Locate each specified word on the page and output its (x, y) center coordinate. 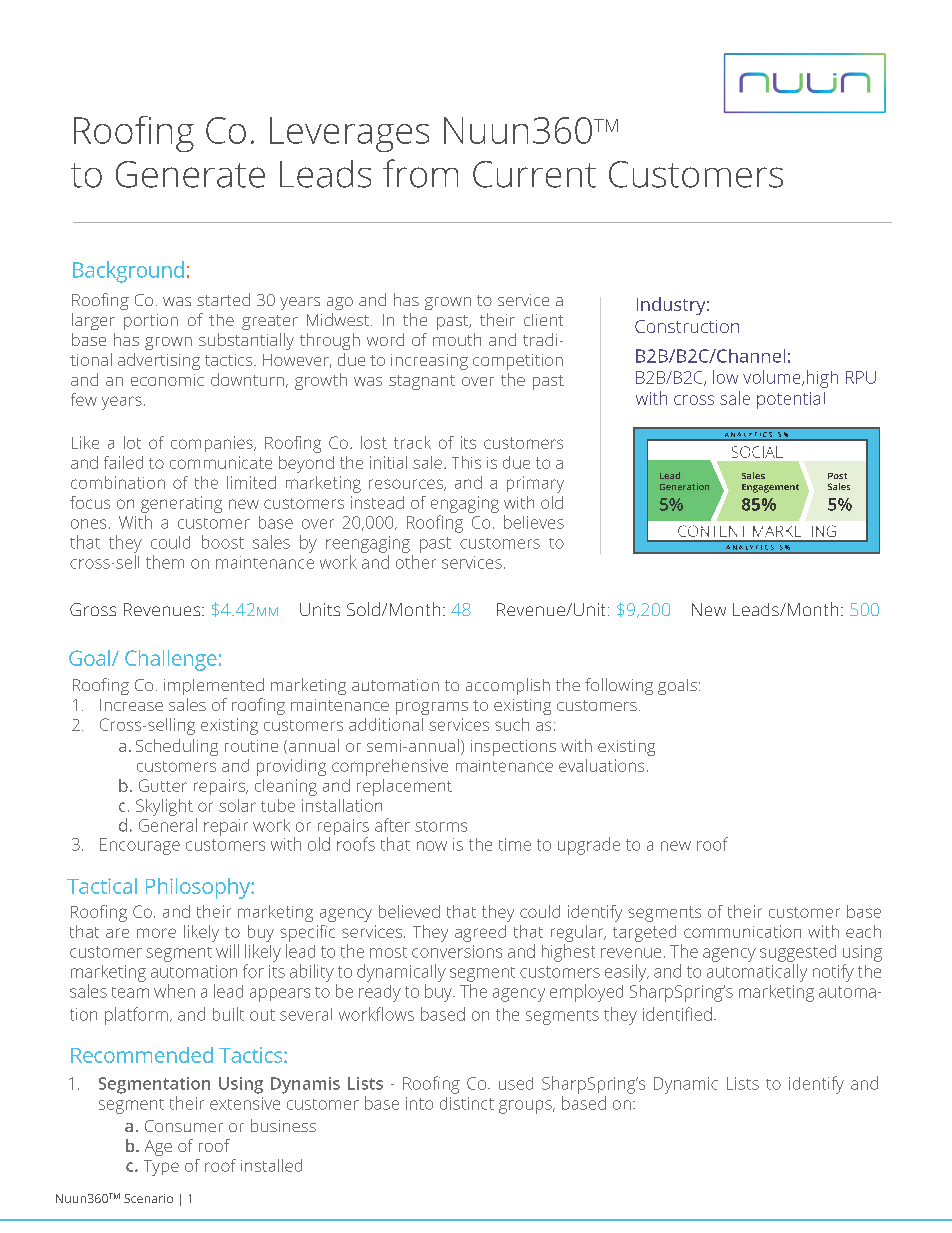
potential (791, 400)
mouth (457, 339)
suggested (798, 953)
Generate (190, 174)
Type (161, 1168)
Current (534, 174)
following (619, 686)
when (174, 991)
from (420, 173)
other (416, 562)
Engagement (770, 488)
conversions (457, 951)
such (512, 724)
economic (167, 380)
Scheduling (177, 747)
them (165, 562)
